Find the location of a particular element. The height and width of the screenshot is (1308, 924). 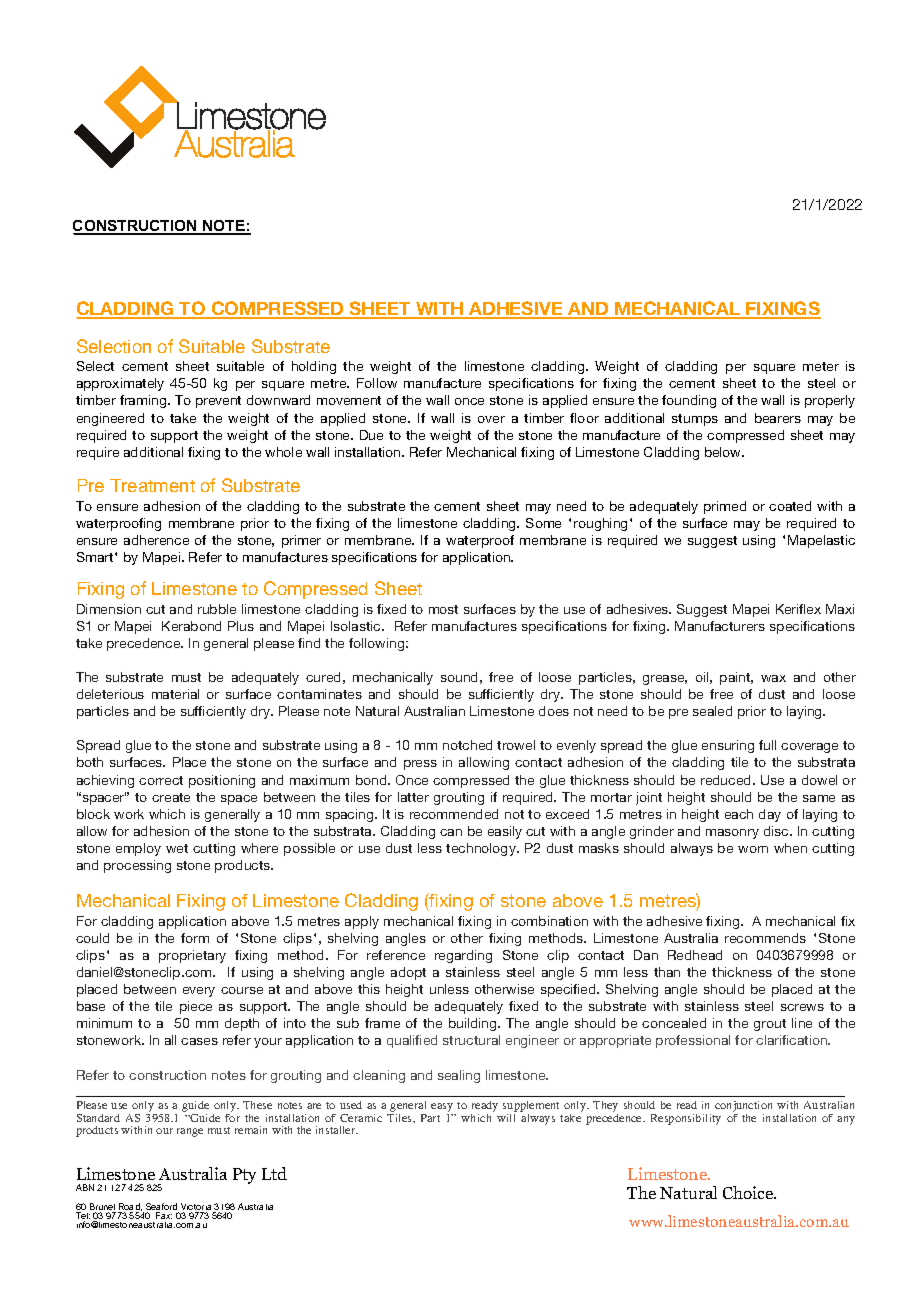

line is located at coordinates (802, 1023).
